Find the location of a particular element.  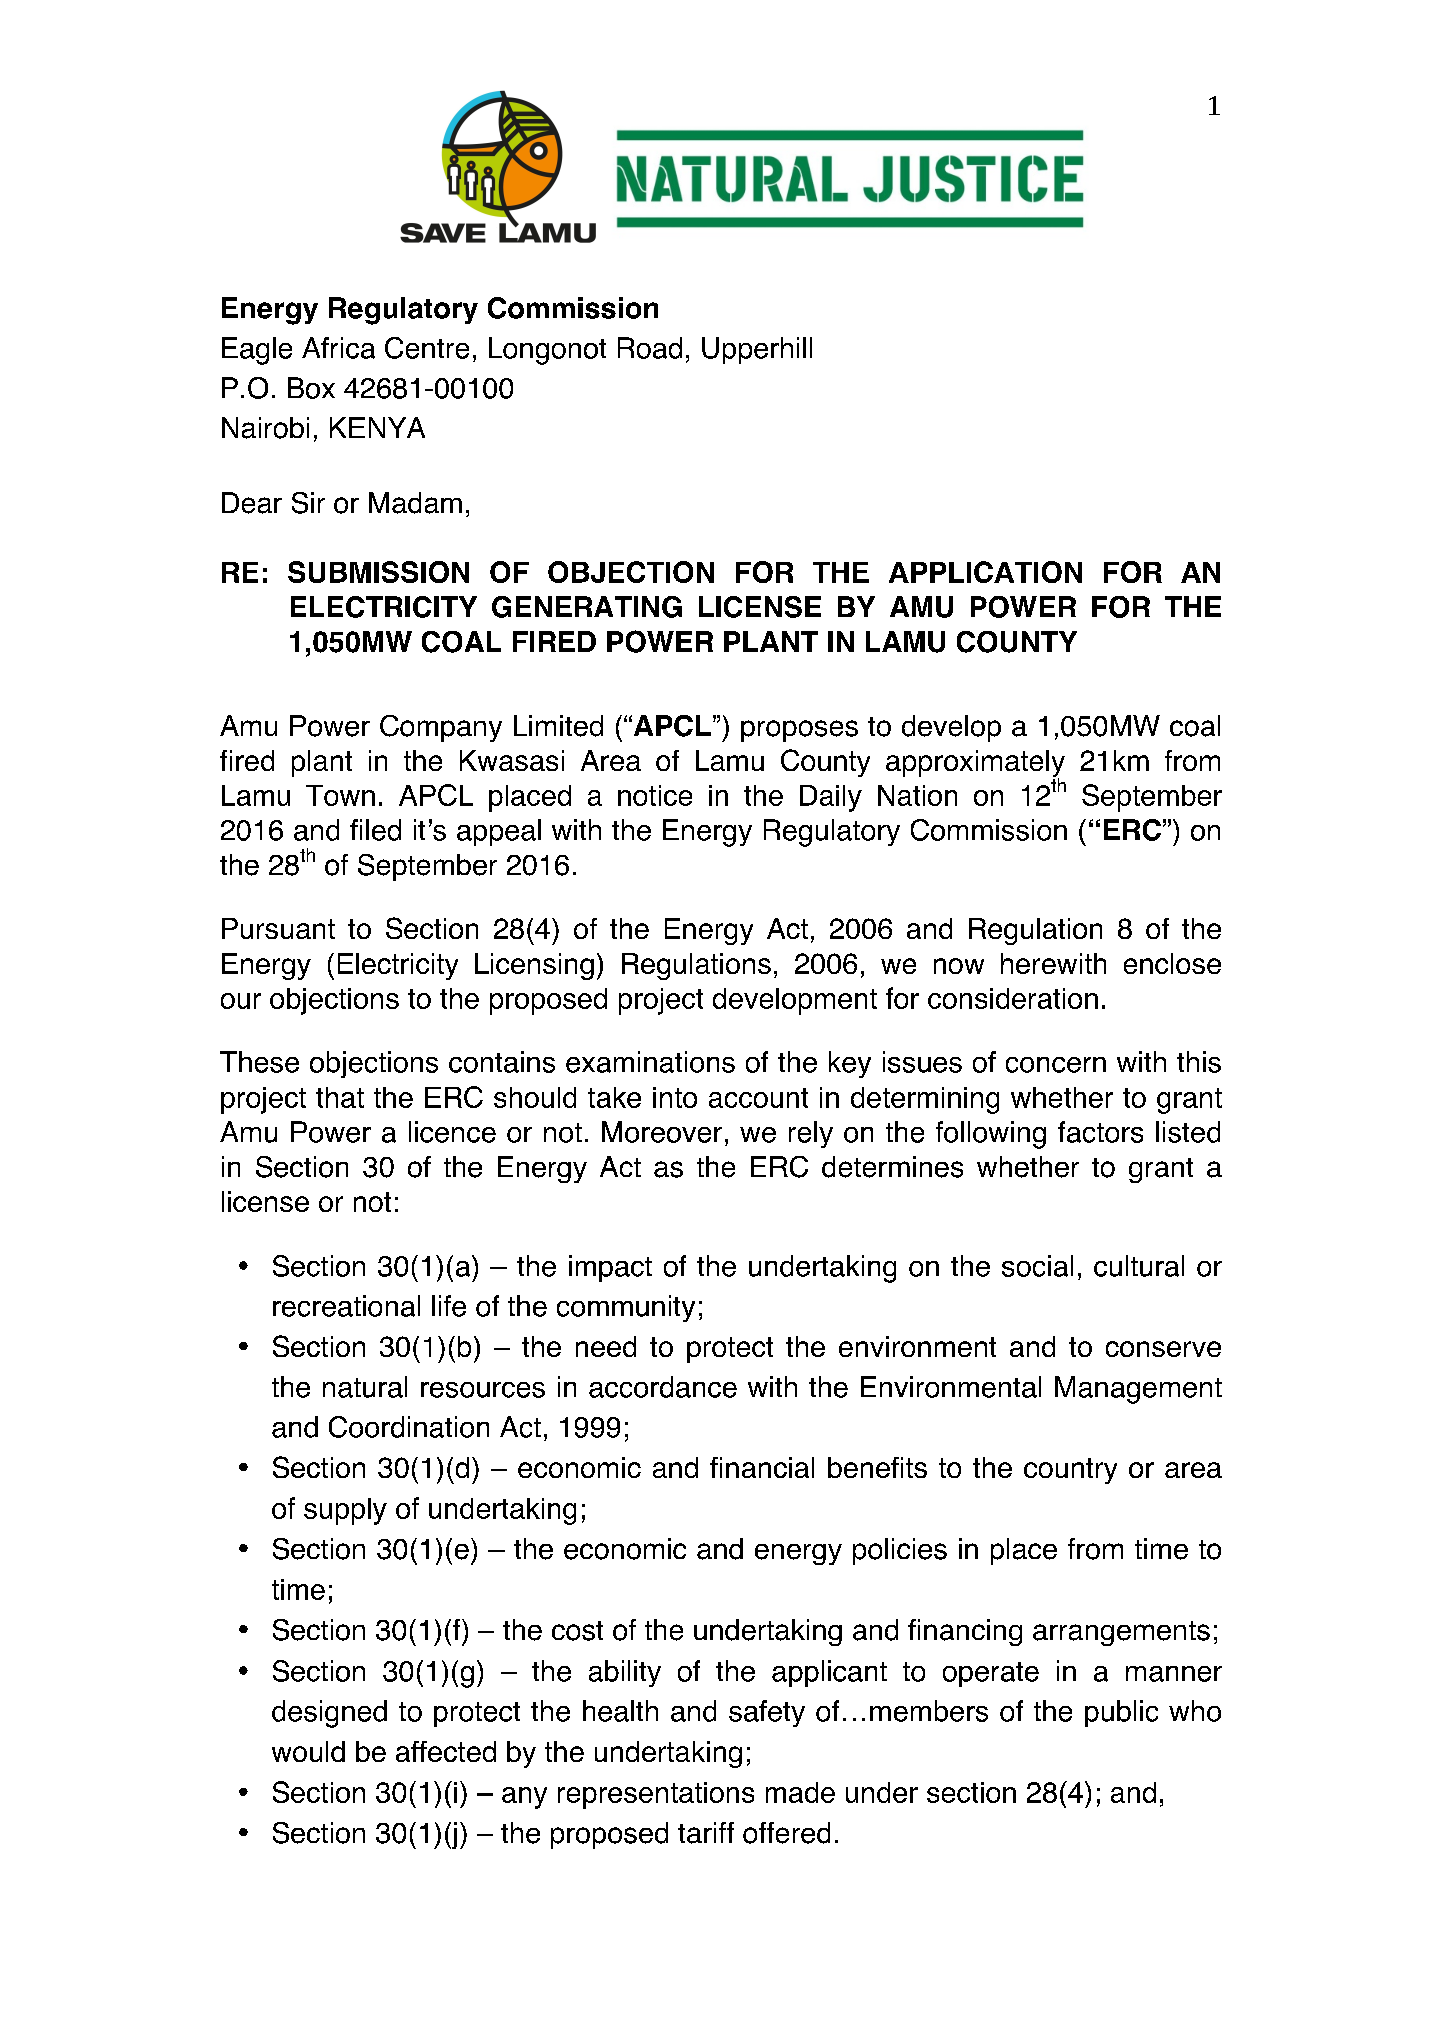

proposes is located at coordinates (799, 731).
